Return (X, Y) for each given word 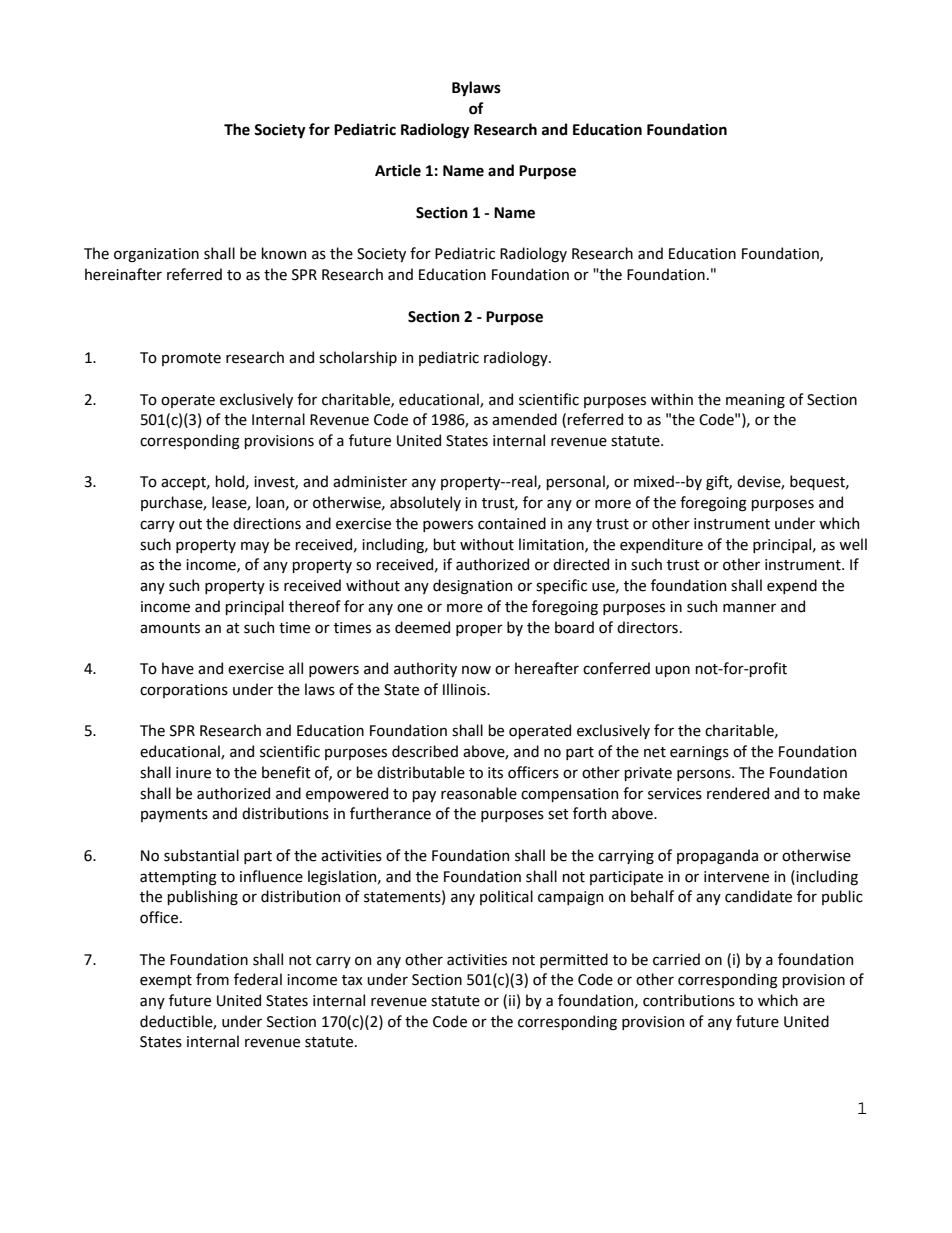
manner (749, 608)
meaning (755, 401)
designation (472, 587)
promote (191, 359)
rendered (738, 793)
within (672, 399)
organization (156, 255)
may (255, 547)
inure (193, 773)
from (212, 979)
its (495, 773)
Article (398, 170)
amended (524, 419)
